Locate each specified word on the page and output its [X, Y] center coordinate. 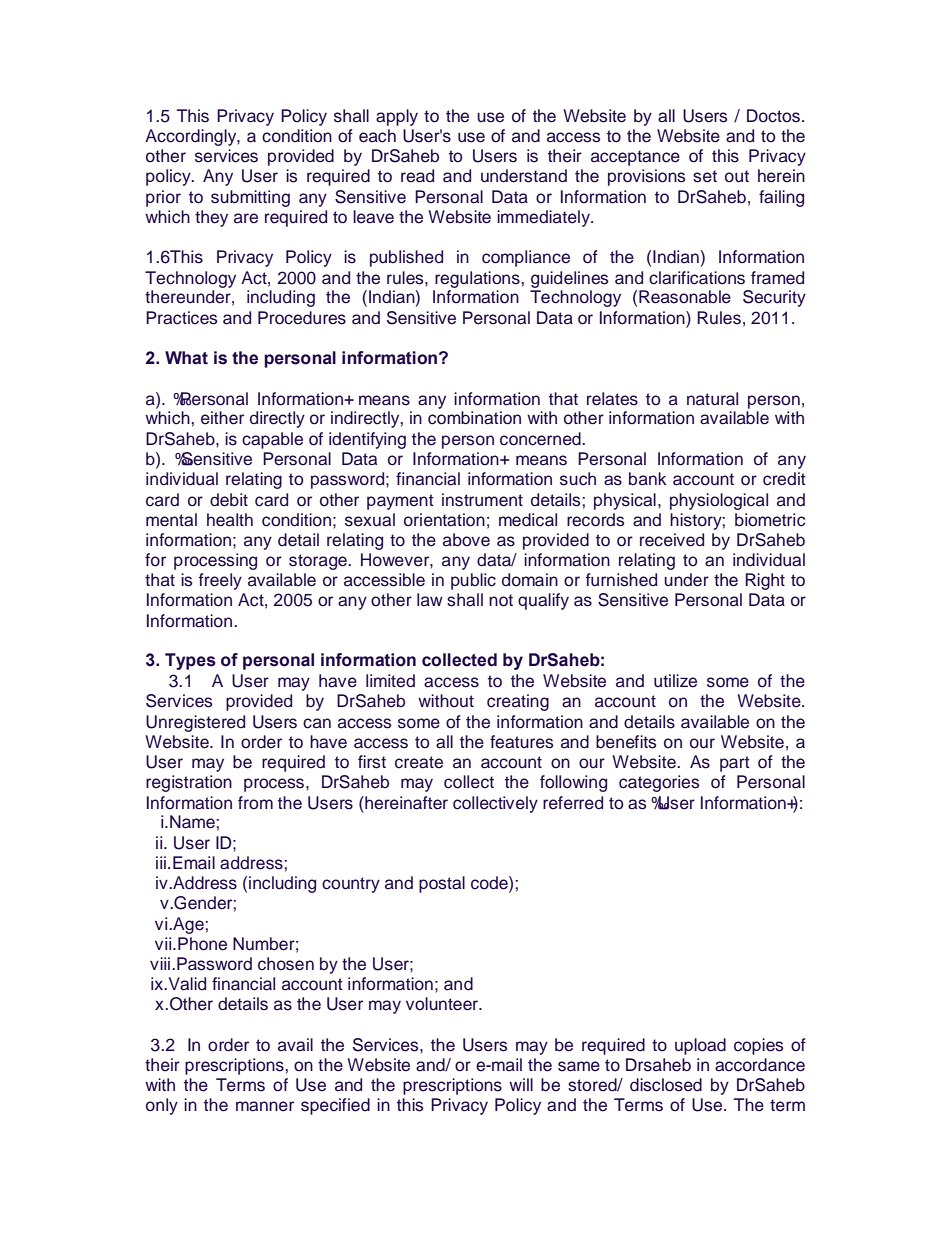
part [735, 764]
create [419, 762]
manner [265, 1106]
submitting [250, 198]
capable [272, 440]
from [255, 803]
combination [474, 418]
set [705, 176]
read [417, 176]
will [521, 1084]
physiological [719, 501]
